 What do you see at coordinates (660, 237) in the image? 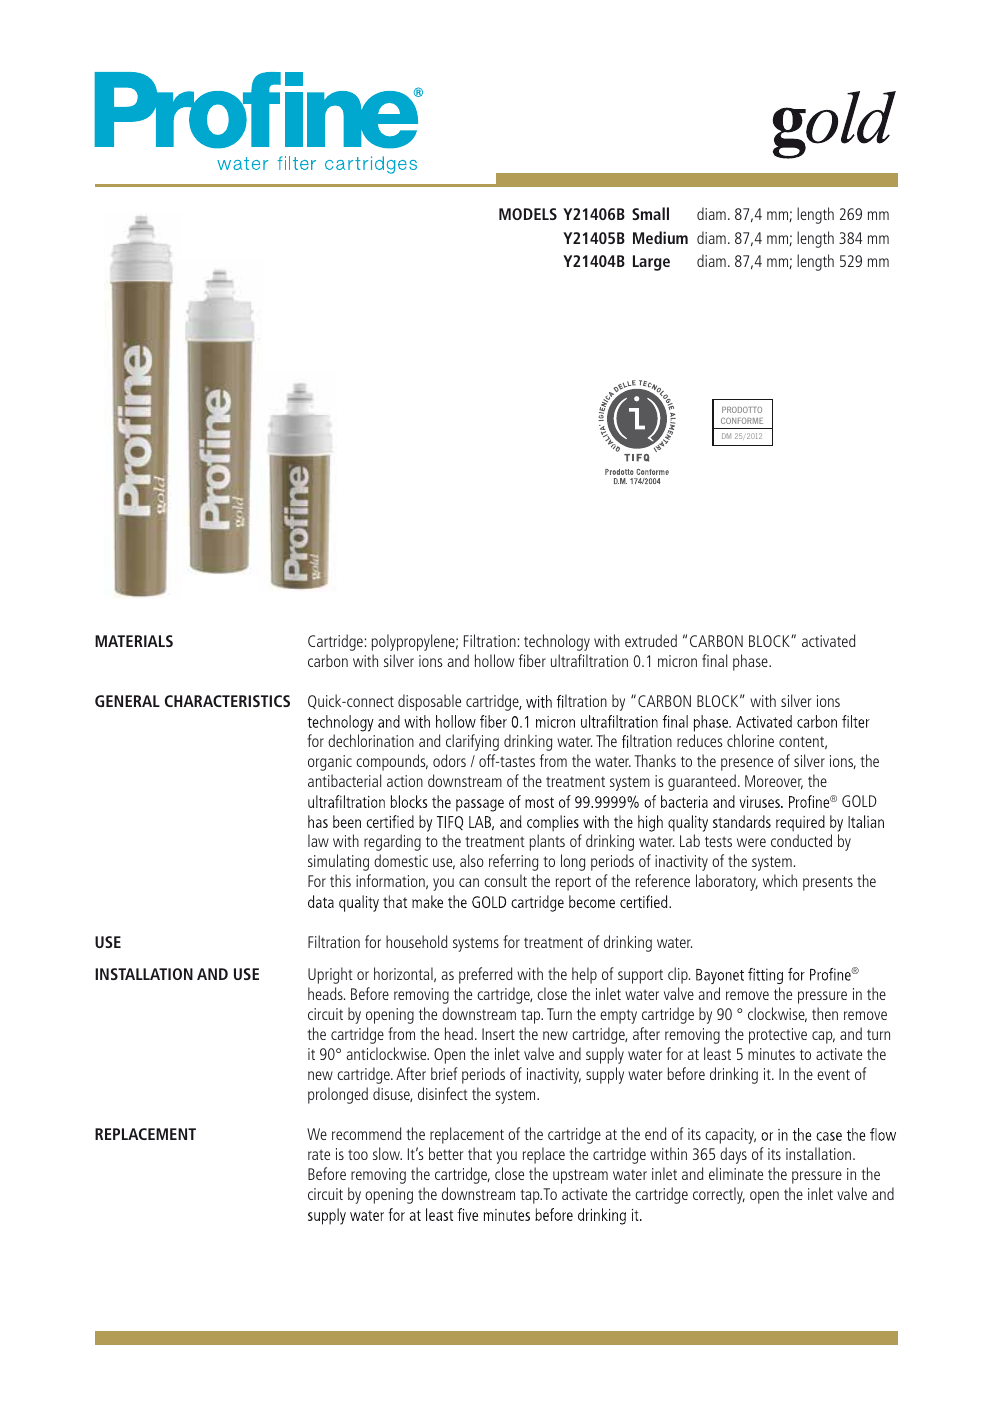
I see `Medium` at bounding box center [660, 237].
